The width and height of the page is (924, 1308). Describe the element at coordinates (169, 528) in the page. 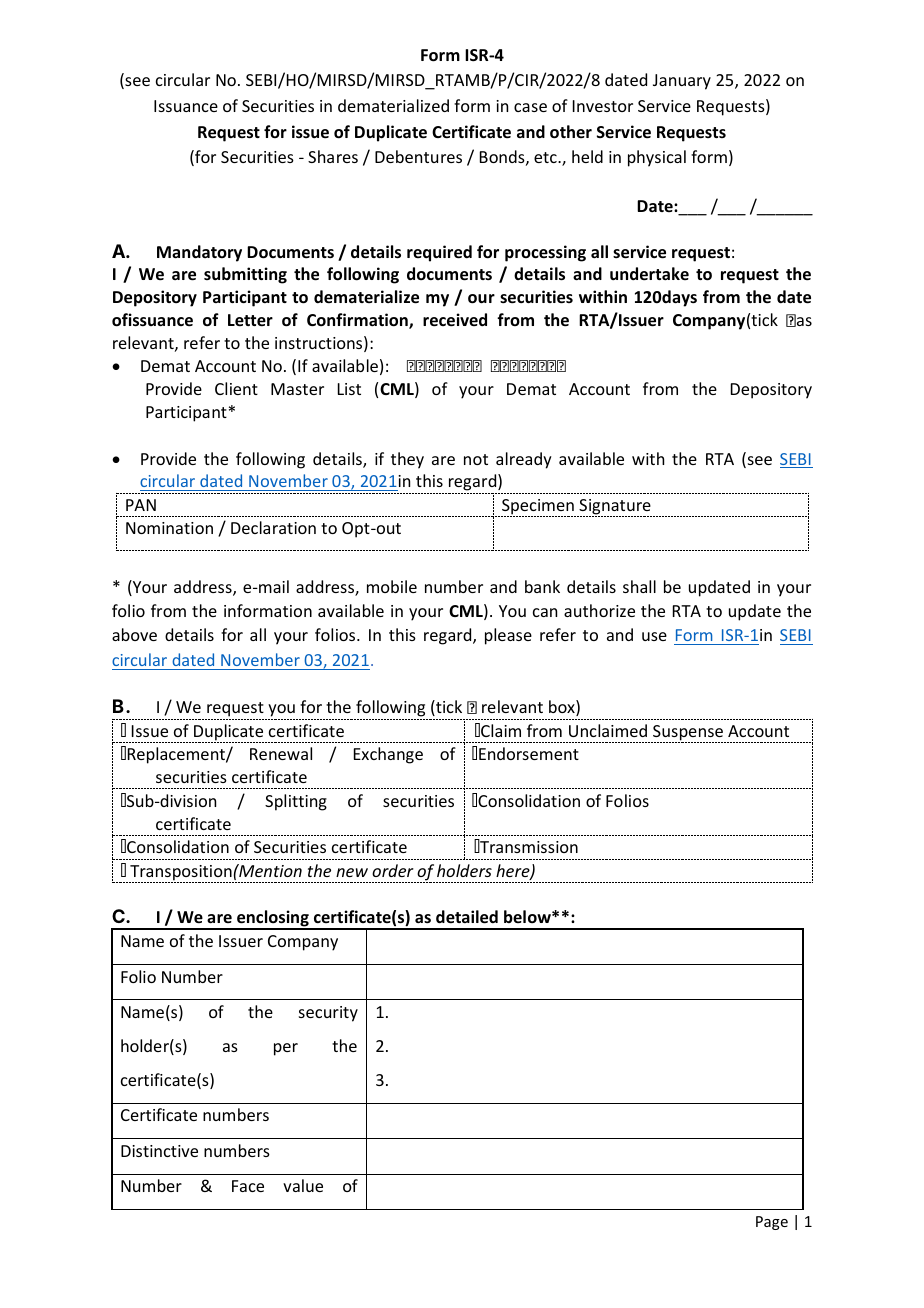

I see `Nomination` at that location.
